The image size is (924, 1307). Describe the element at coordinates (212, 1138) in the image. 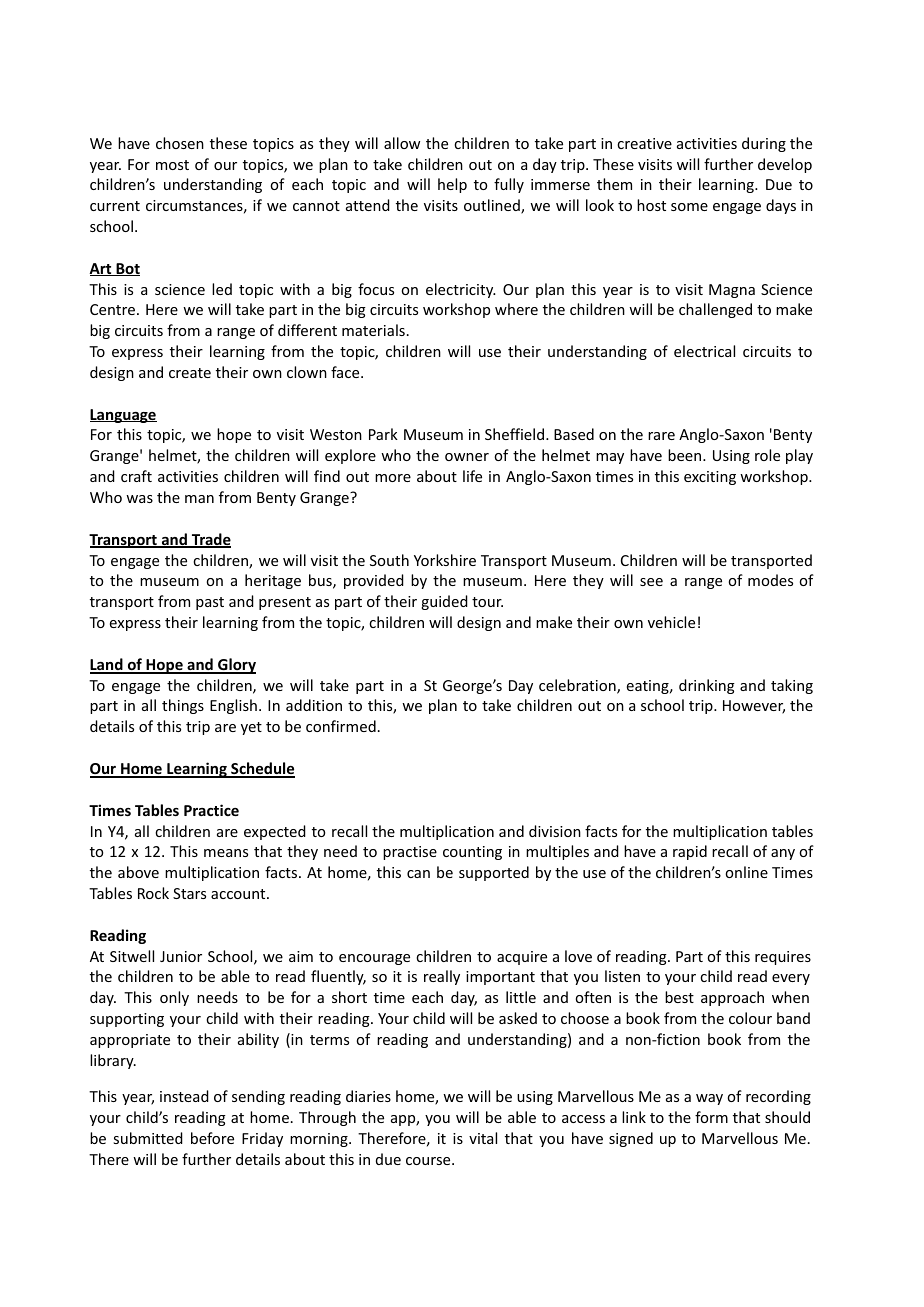

I see `before` at that location.
